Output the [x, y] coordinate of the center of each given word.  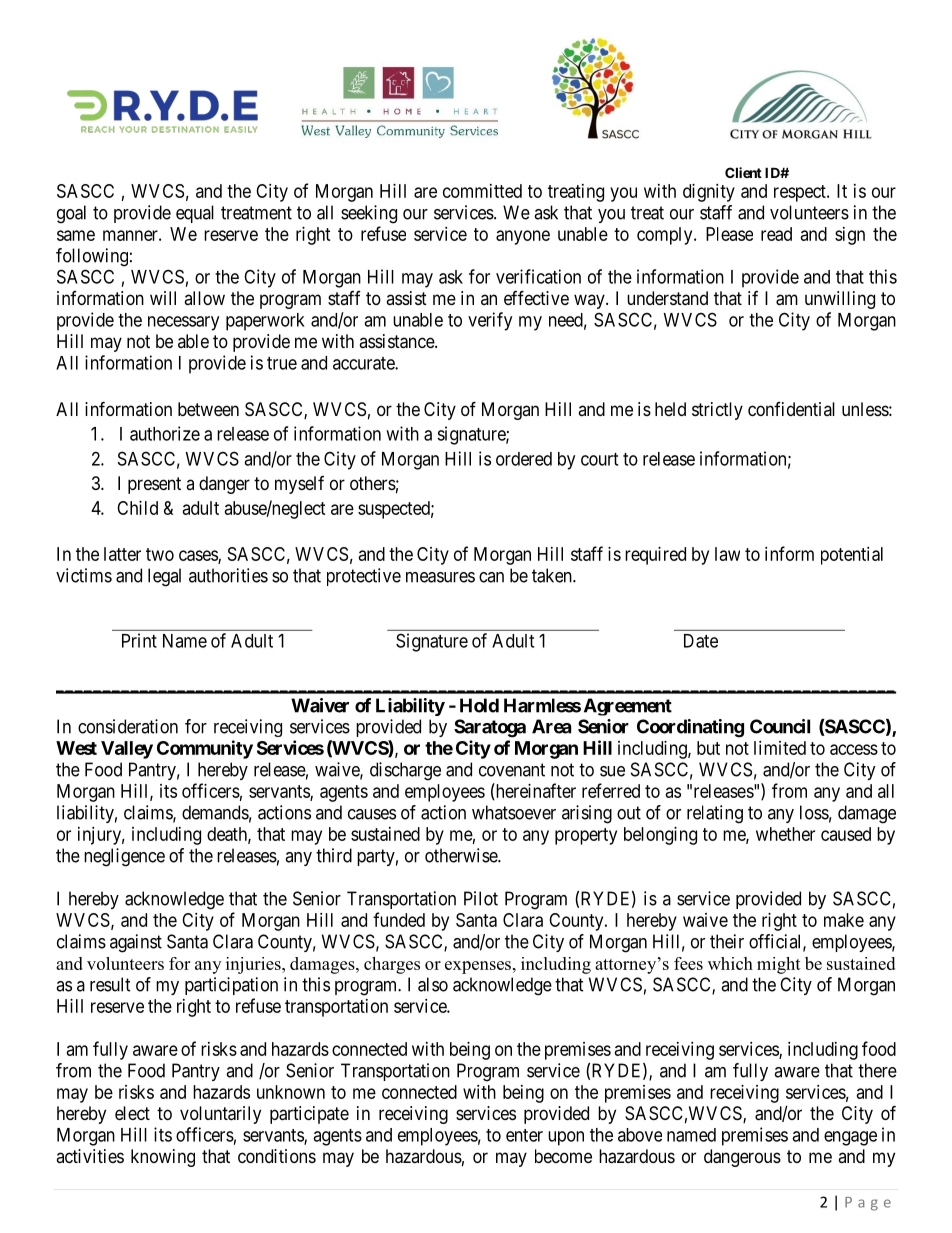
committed [482, 191]
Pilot [481, 898]
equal [195, 214]
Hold [479, 705]
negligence [124, 857]
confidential [791, 409]
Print [139, 640]
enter [524, 1135]
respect [801, 193]
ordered [524, 459]
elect [132, 1113]
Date [701, 641]
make [844, 920]
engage [850, 1138]
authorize [165, 433]
